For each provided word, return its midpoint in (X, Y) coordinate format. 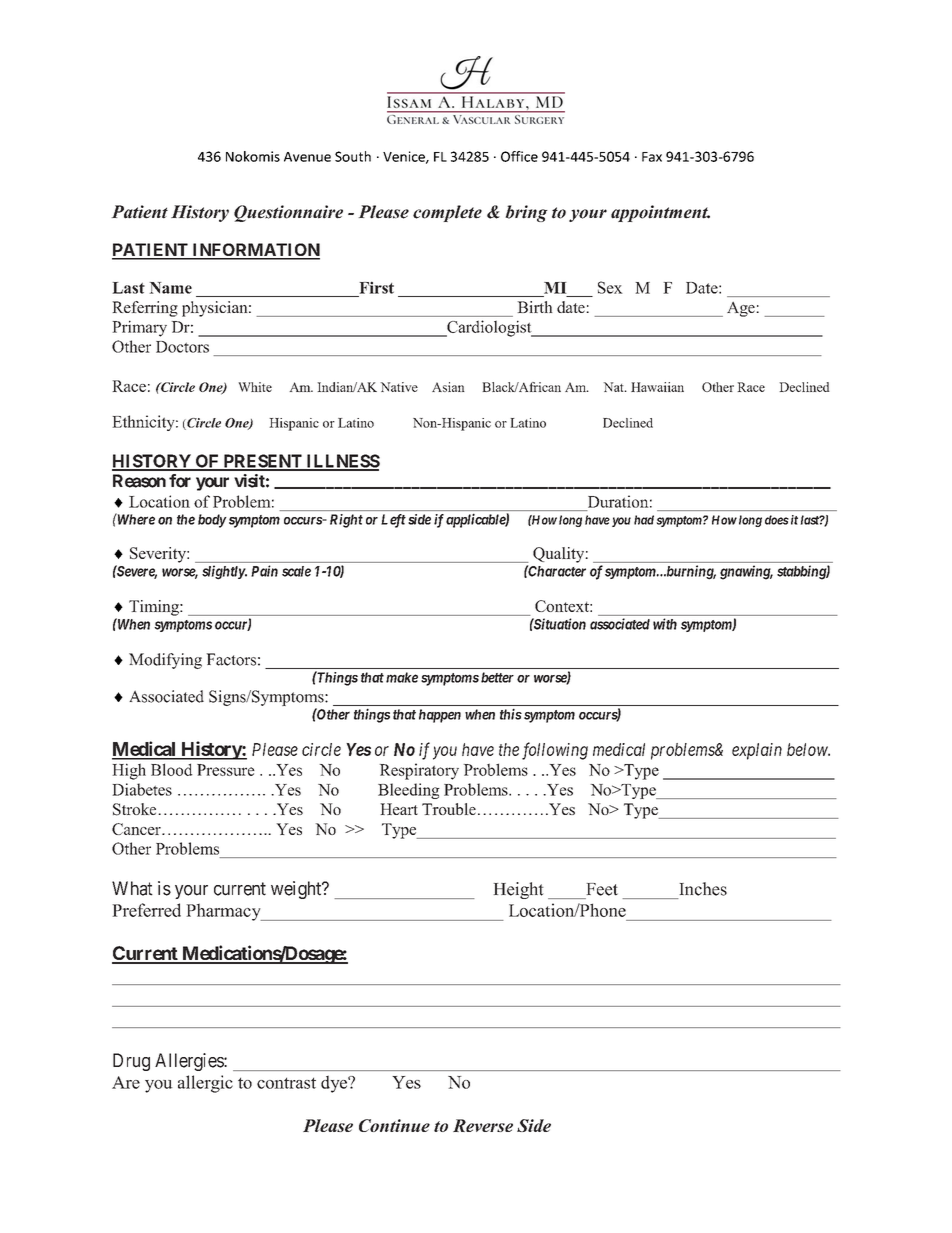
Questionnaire (288, 213)
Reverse (483, 1125)
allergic (205, 1084)
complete (447, 213)
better (497, 677)
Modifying (165, 661)
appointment (660, 213)
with (665, 624)
